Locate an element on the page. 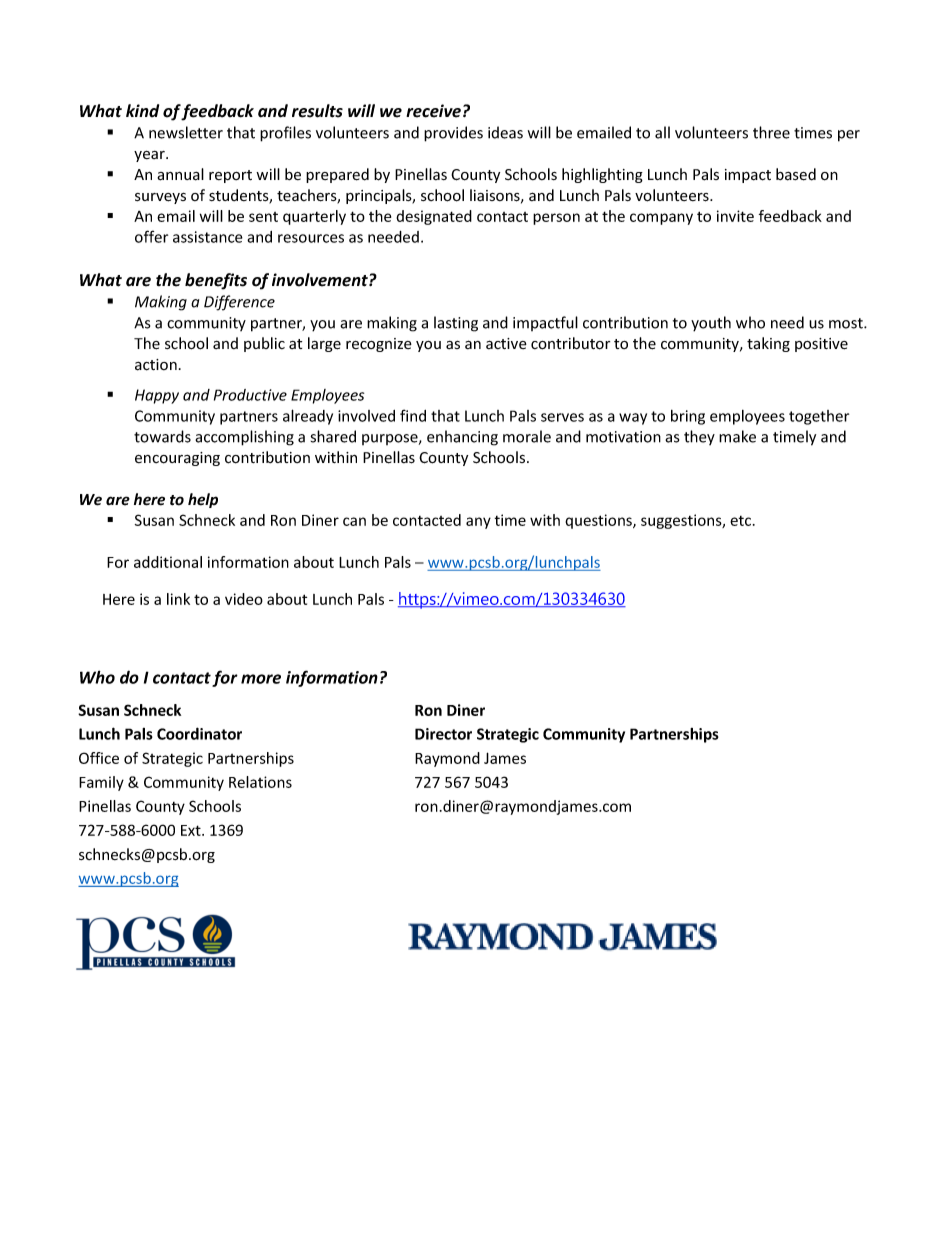  link is located at coordinates (178, 599).
